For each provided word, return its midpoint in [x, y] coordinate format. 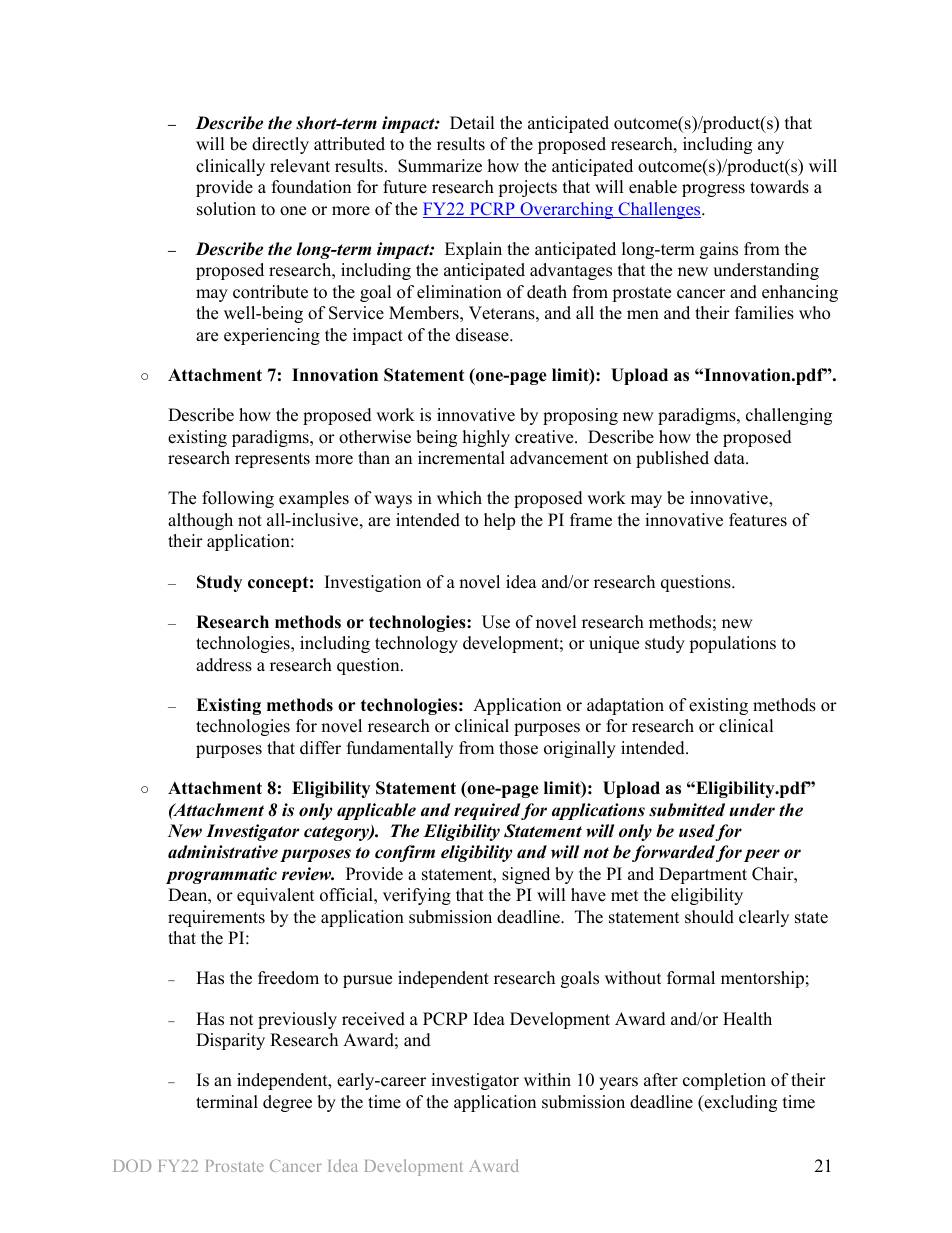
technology [416, 644]
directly [280, 145]
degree [287, 1103]
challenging [789, 416]
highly [486, 438]
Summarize [440, 166]
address [224, 665]
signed [526, 875]
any [771, 147]
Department [703, 875]
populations [732, 644]
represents [272, 460]
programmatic [221, 875]
